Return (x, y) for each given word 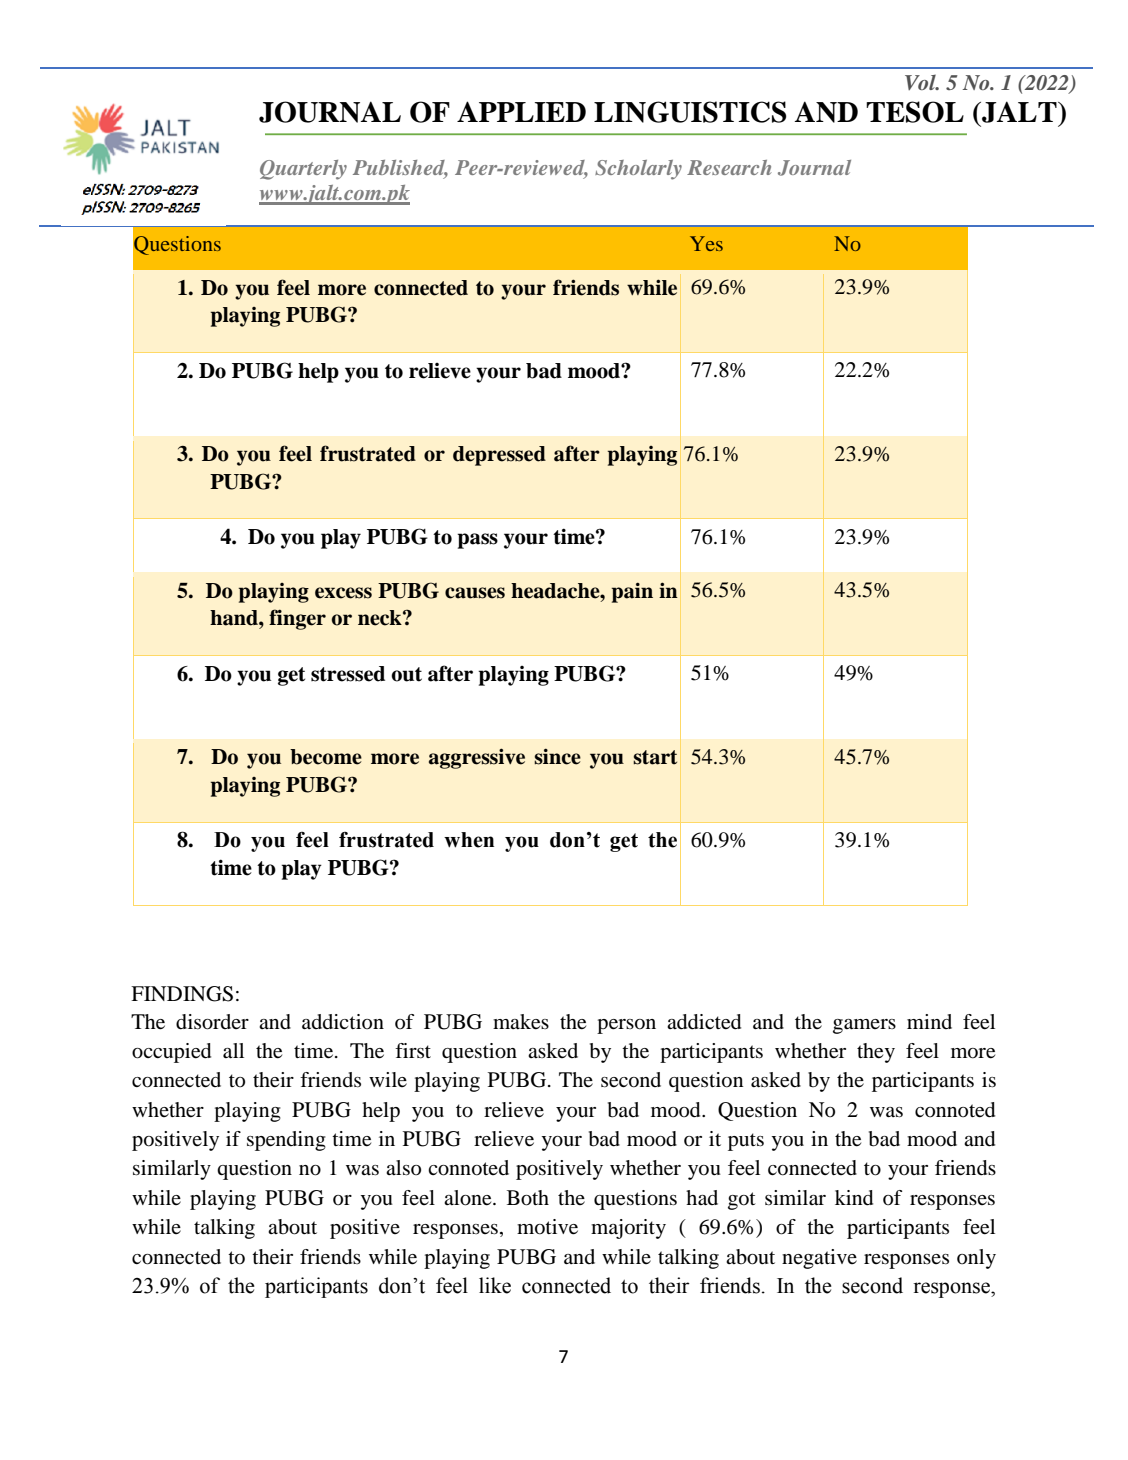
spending (286, 1141)
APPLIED (521, 111)
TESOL (915, 112)
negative (819, 1259)
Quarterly (303, 170)
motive (547, 1227)
